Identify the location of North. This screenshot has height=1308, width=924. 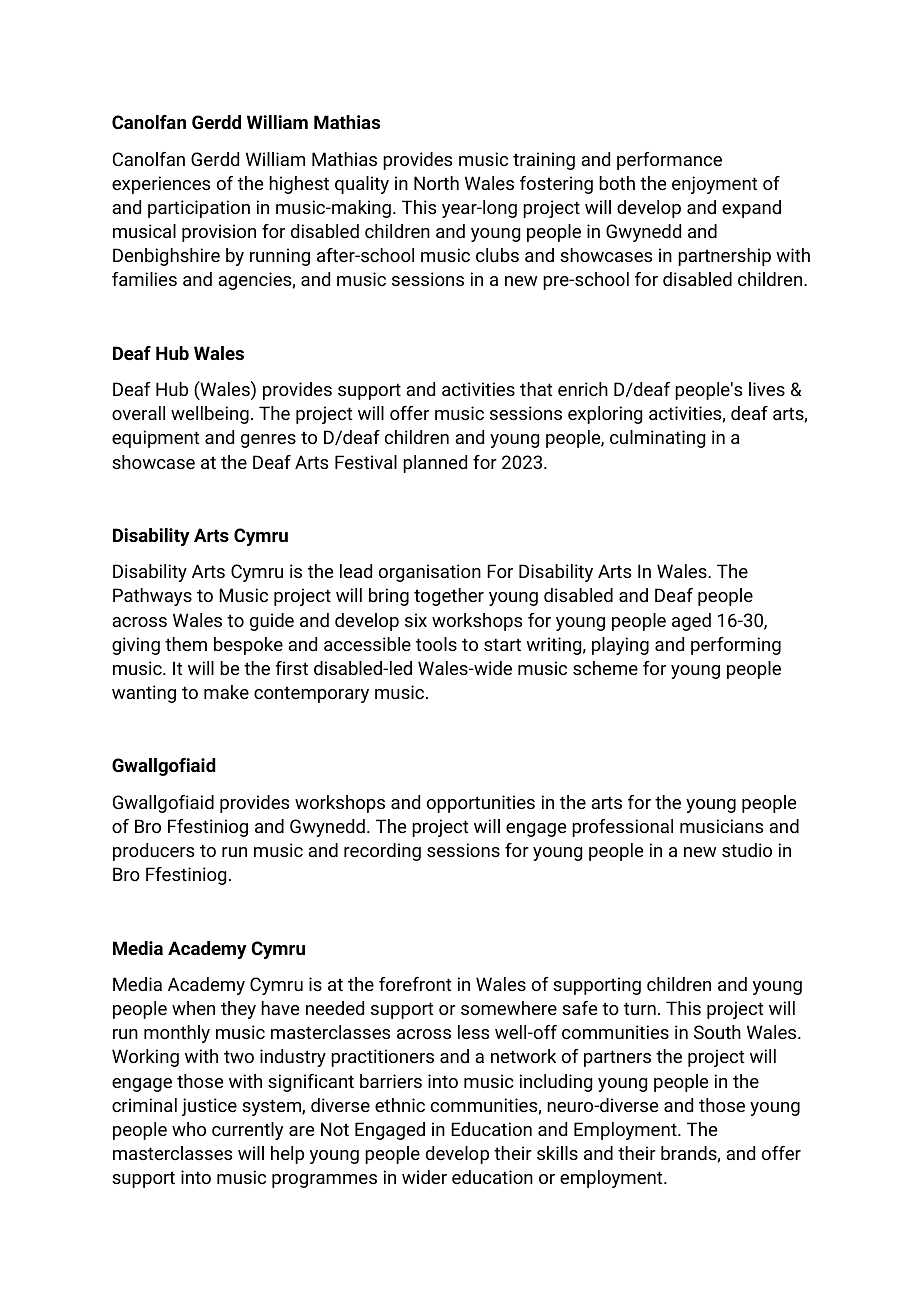
(436, 183).
